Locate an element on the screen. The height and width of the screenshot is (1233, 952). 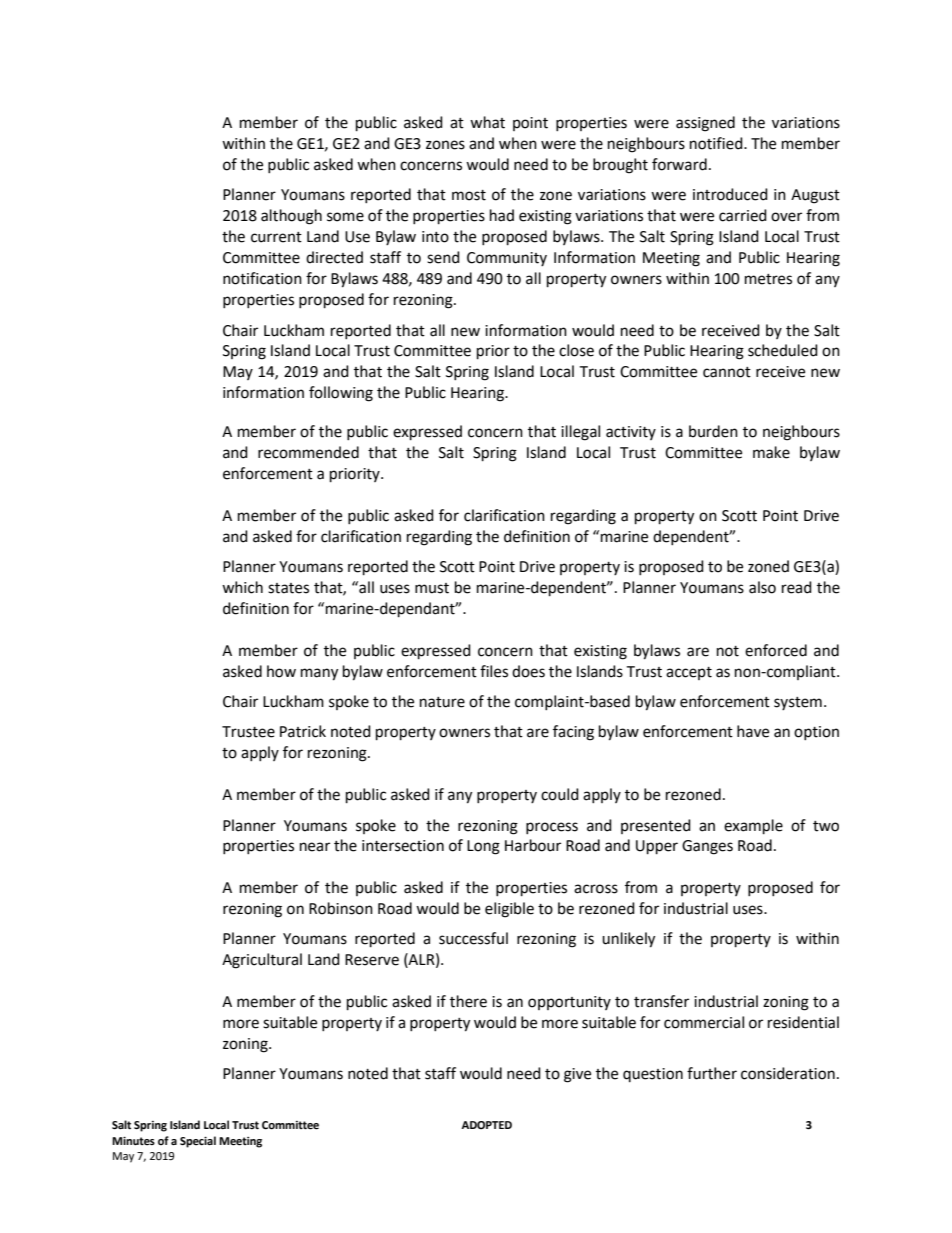
Long is located at coordinates (483, 847).
